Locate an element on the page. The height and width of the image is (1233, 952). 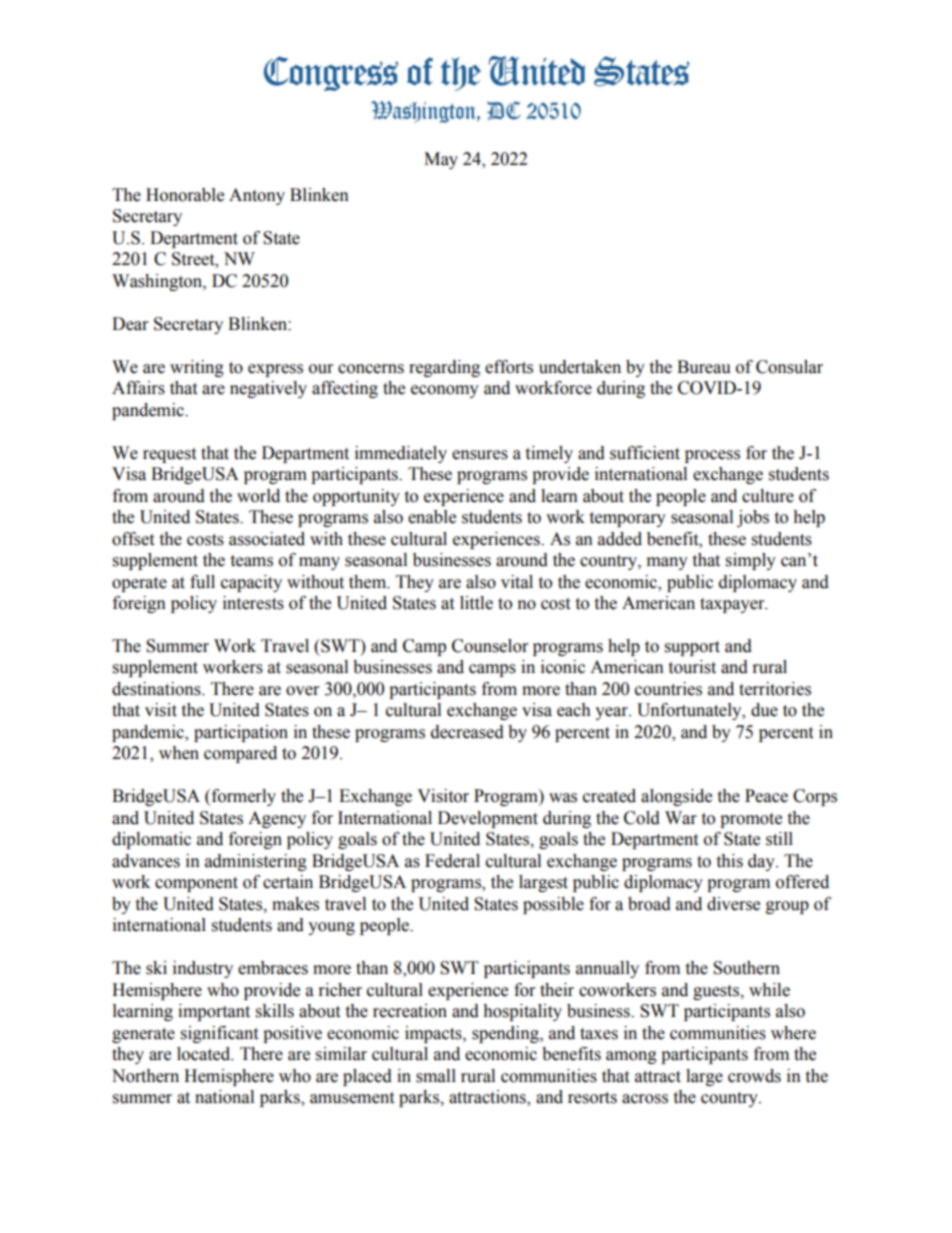
writing is located at coordinates (197, 368).
